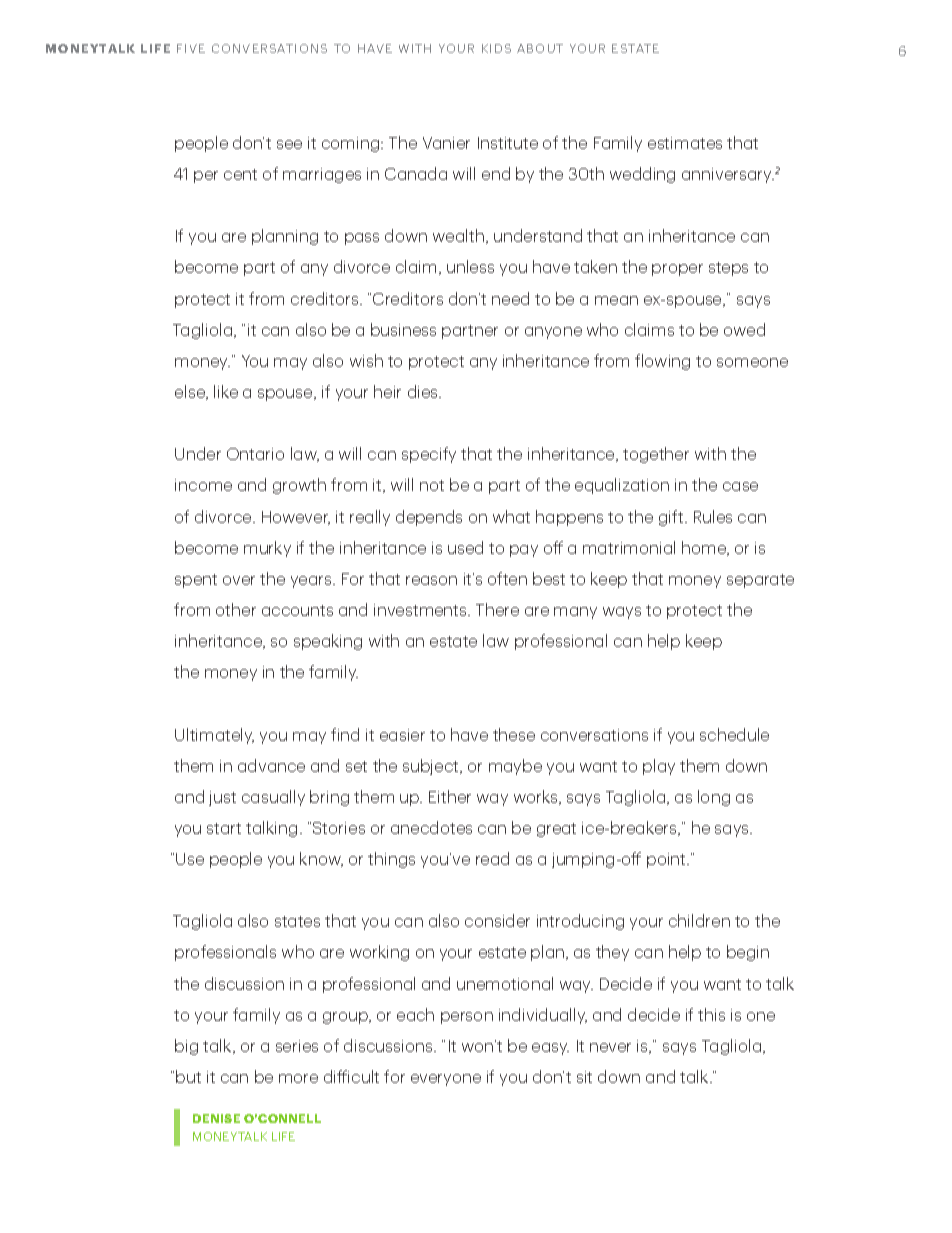 Image resolution: width=952 pixels, height=1233 pixels. What do you see at coordinates (685, 143) in the screenshot?
I see `estimates` at bounding box center [685, 143].
